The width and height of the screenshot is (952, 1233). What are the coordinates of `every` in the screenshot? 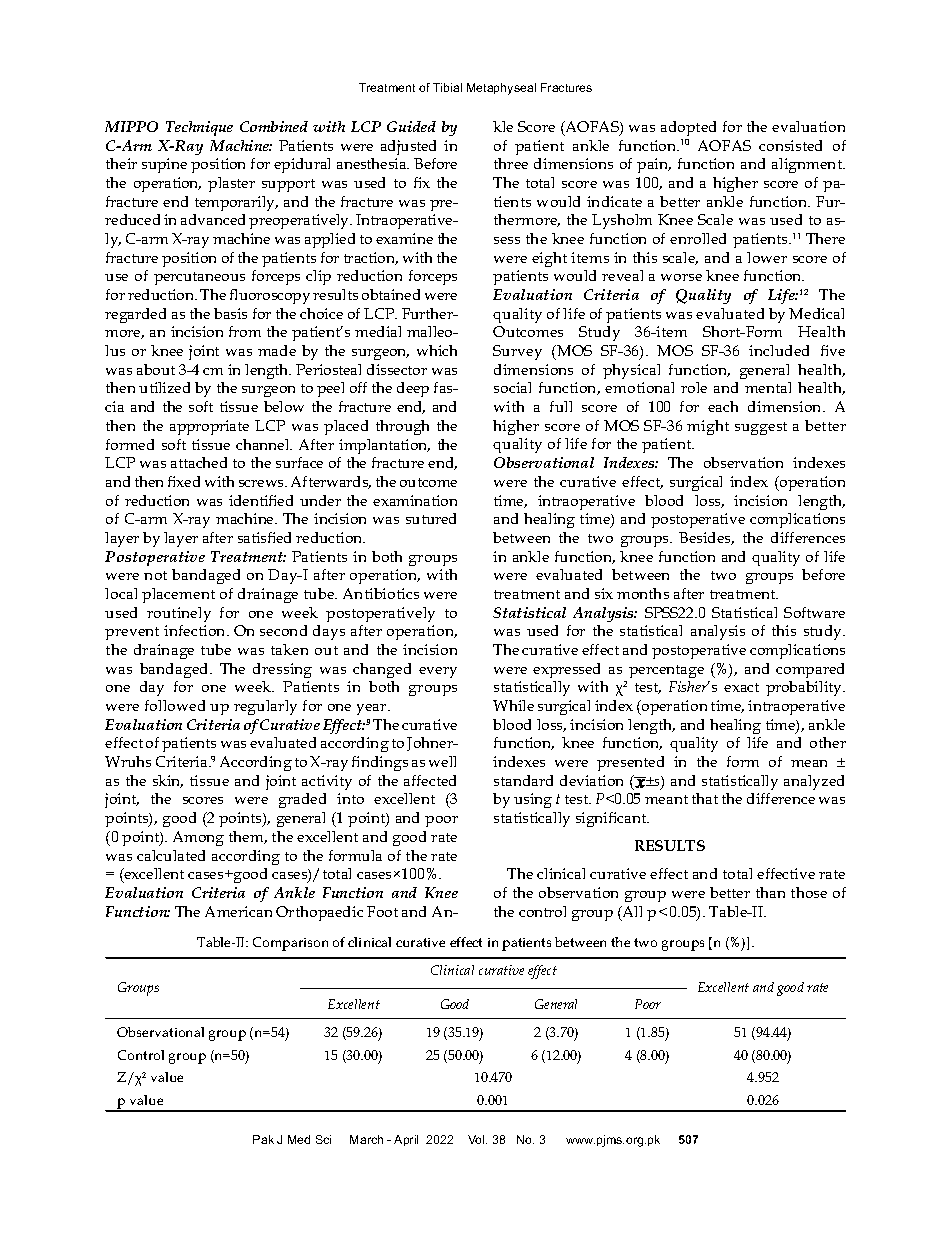 It's located at (438, 672).
